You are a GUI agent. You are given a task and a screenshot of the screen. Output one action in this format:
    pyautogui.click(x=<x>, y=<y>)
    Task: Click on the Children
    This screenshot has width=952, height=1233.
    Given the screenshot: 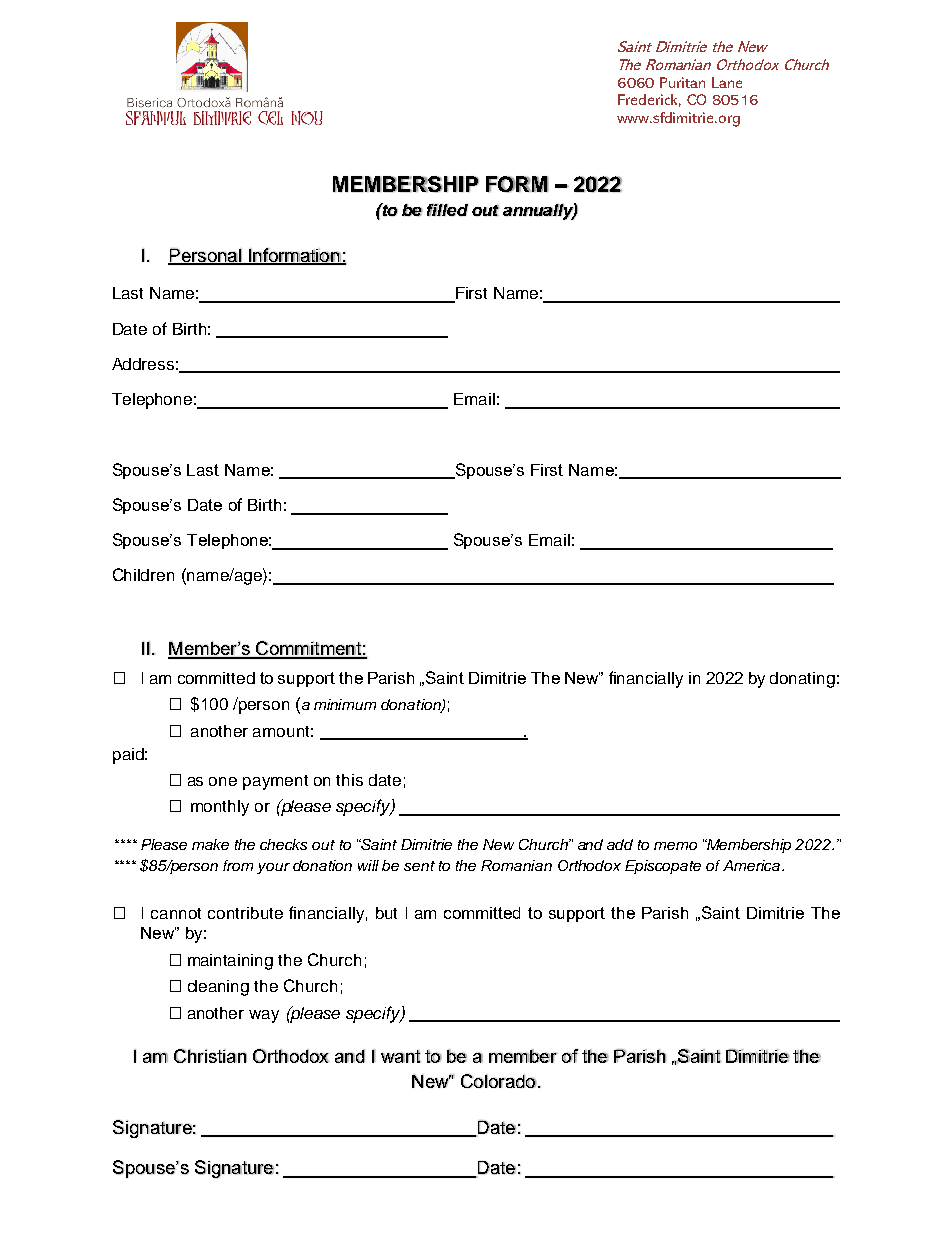 What is the action you would take?
    pyautogui.click(x=143, y=574)
